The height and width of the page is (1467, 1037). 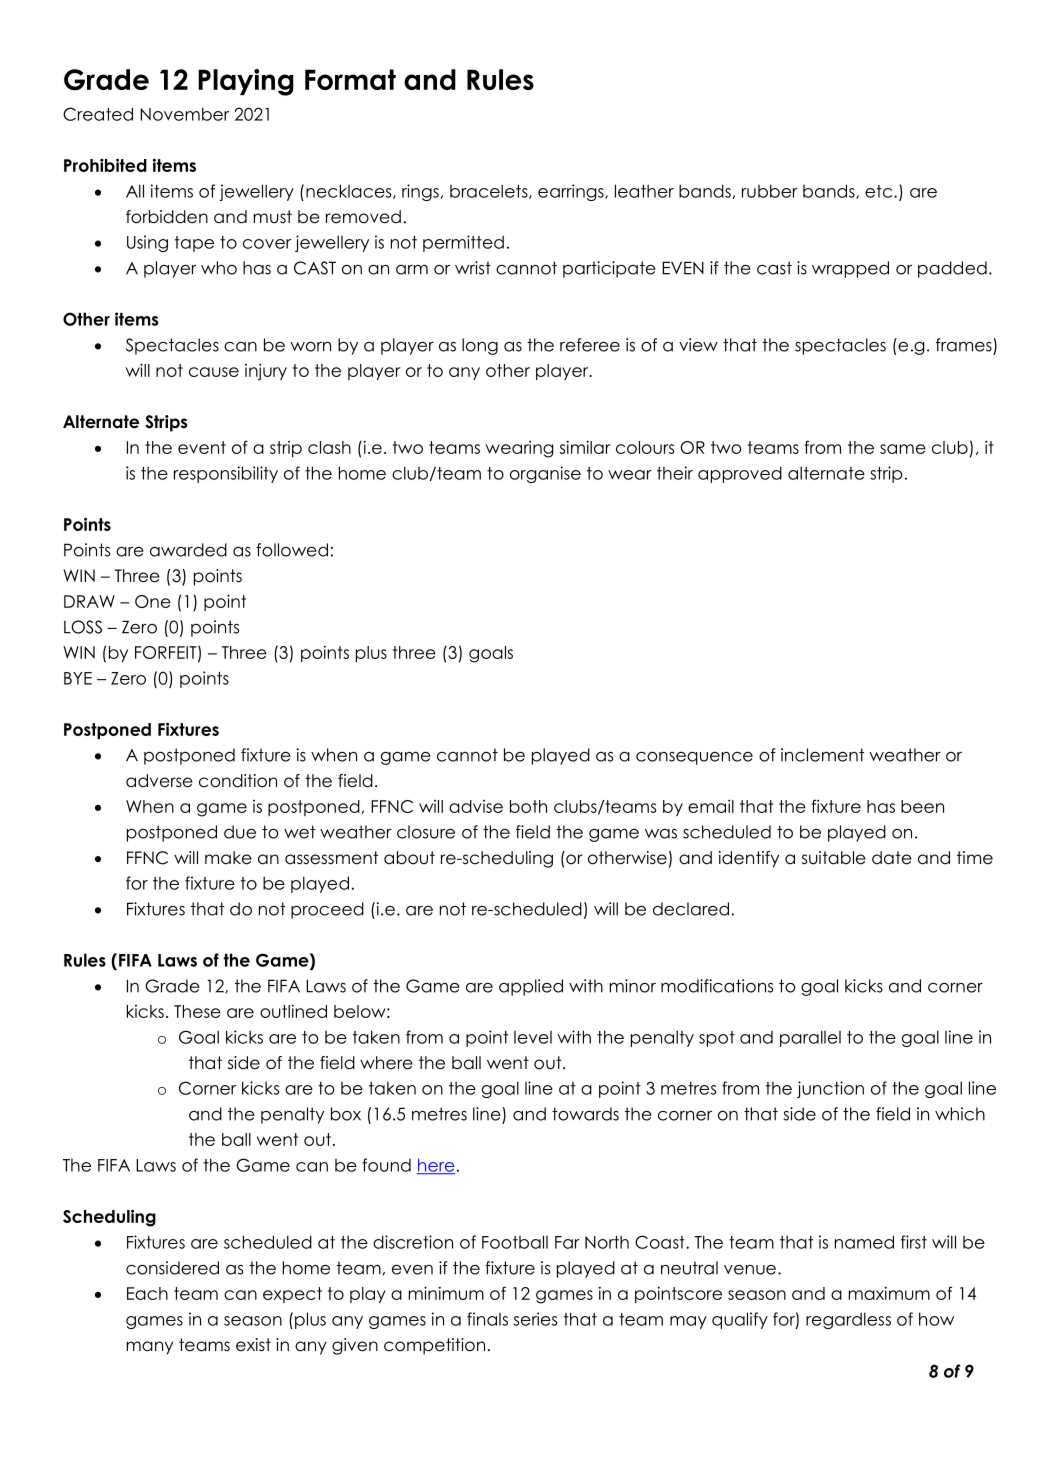 What do you see at coordinates (903, 449) in the page?
I see `same` at bounding box center [903, 449].
